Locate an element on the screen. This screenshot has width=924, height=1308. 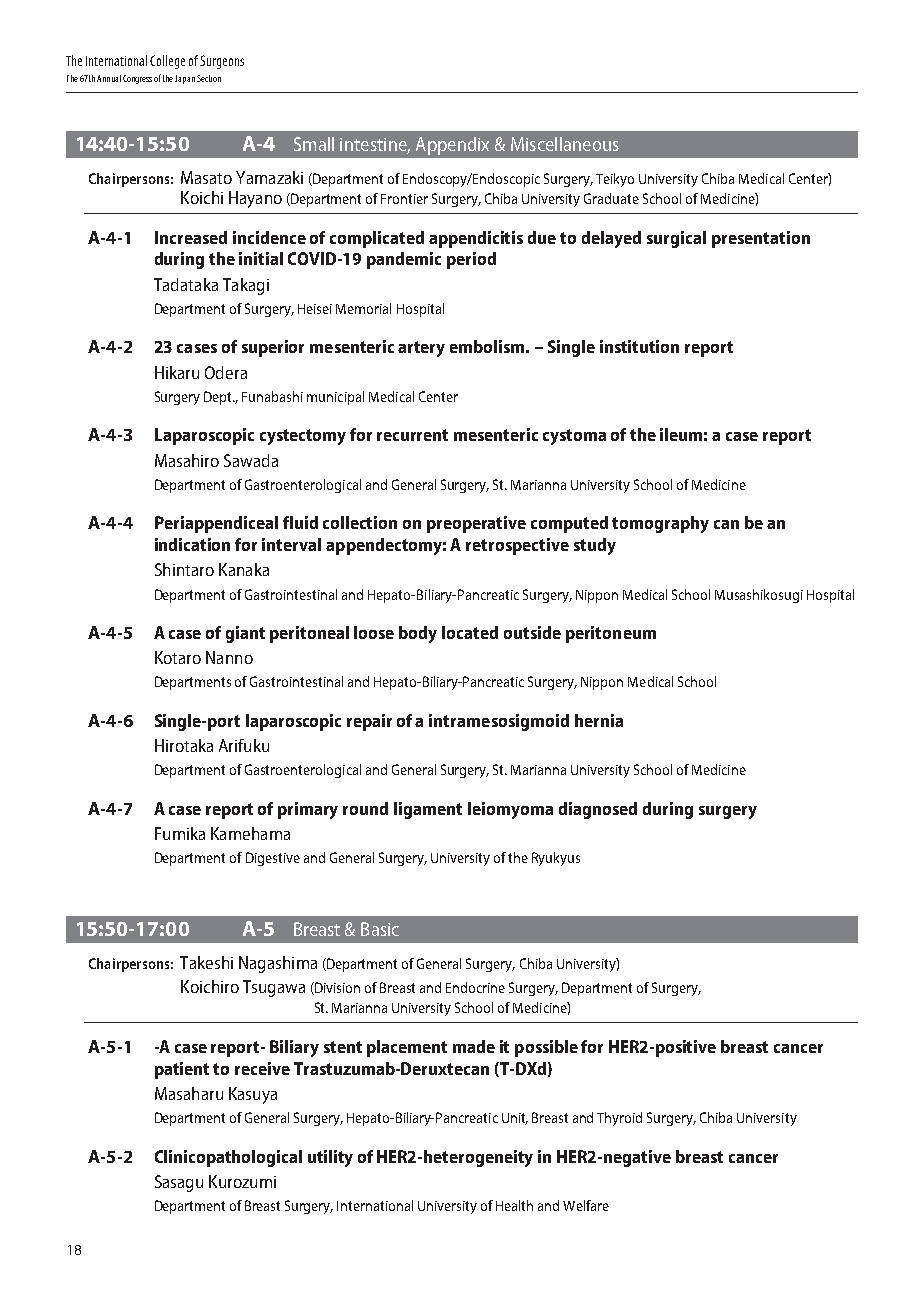
body is located at coordinates (418, 634).
